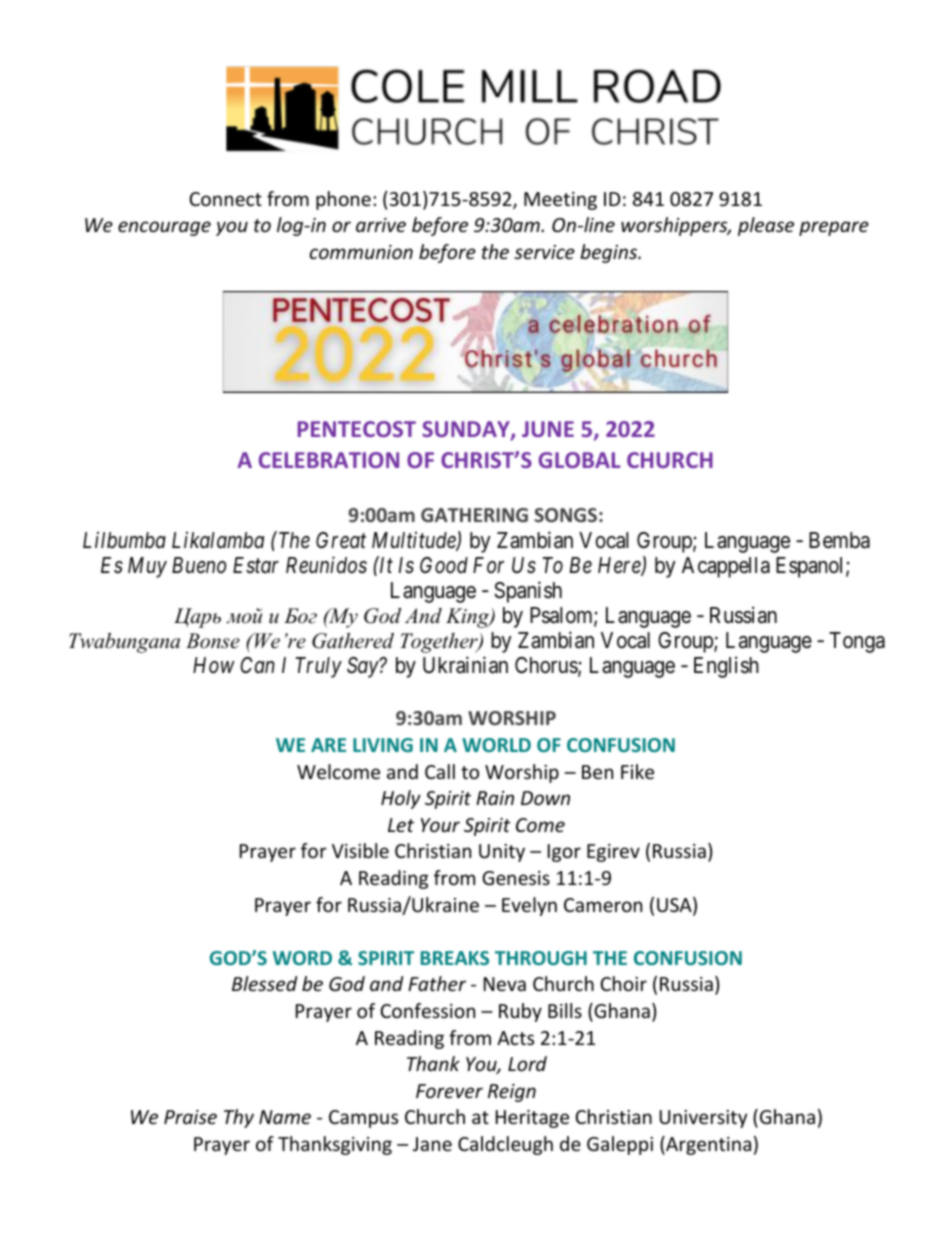  What do you see at coordinates (703, 1119) in the image?
I see `University` at bounding box center [703, 1119].
